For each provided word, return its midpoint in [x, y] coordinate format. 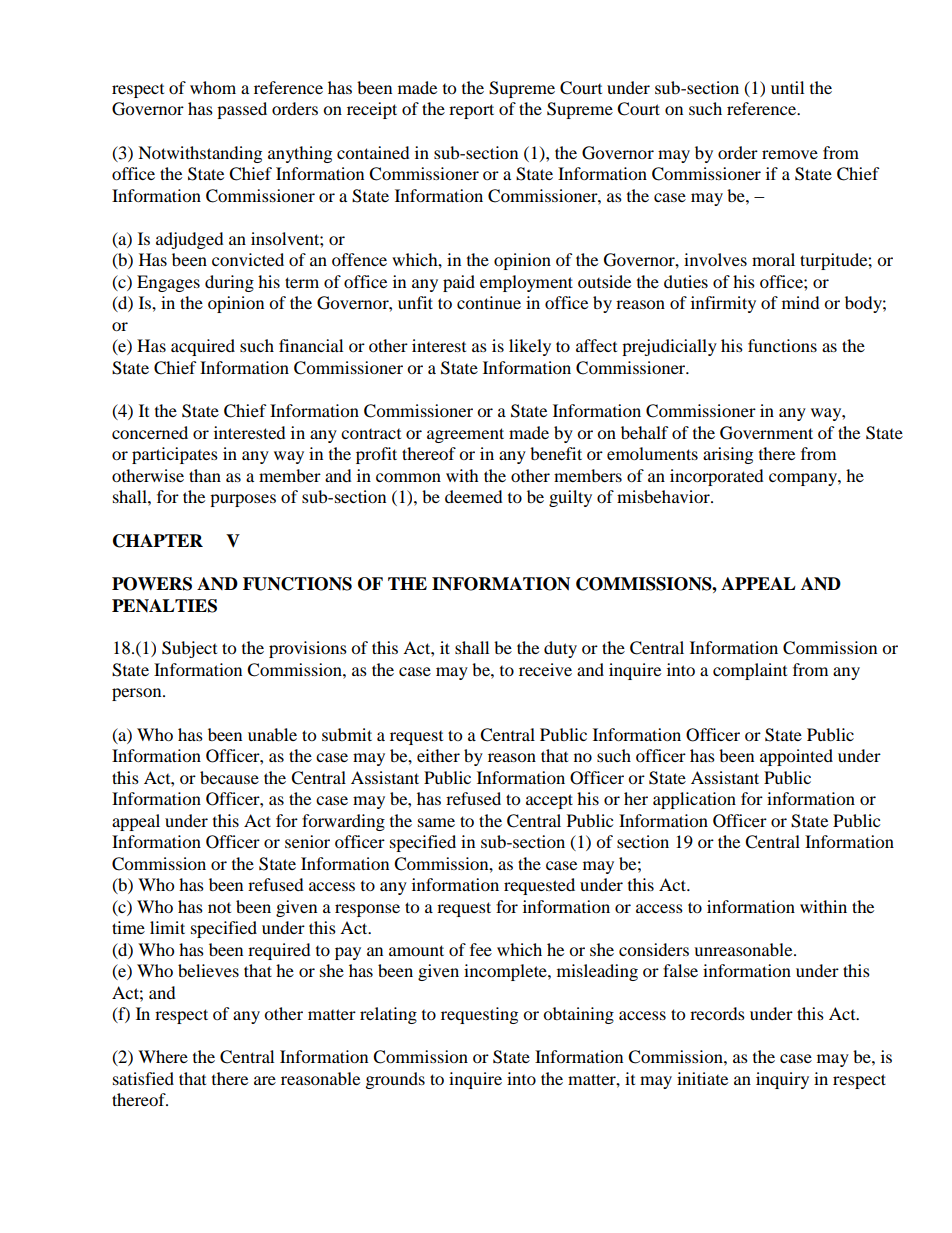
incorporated [717, 477]
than [205, 475]
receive [545, 669]
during [229, 283]
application [694, 800]
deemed [474, 496]
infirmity [723, 304]
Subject [189, 649]
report [471, 111]
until [787, 87]
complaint [750, 671]
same [436, 822]
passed [242, 110]
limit [167, 927]
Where [163, 1056]
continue [489, 302]
